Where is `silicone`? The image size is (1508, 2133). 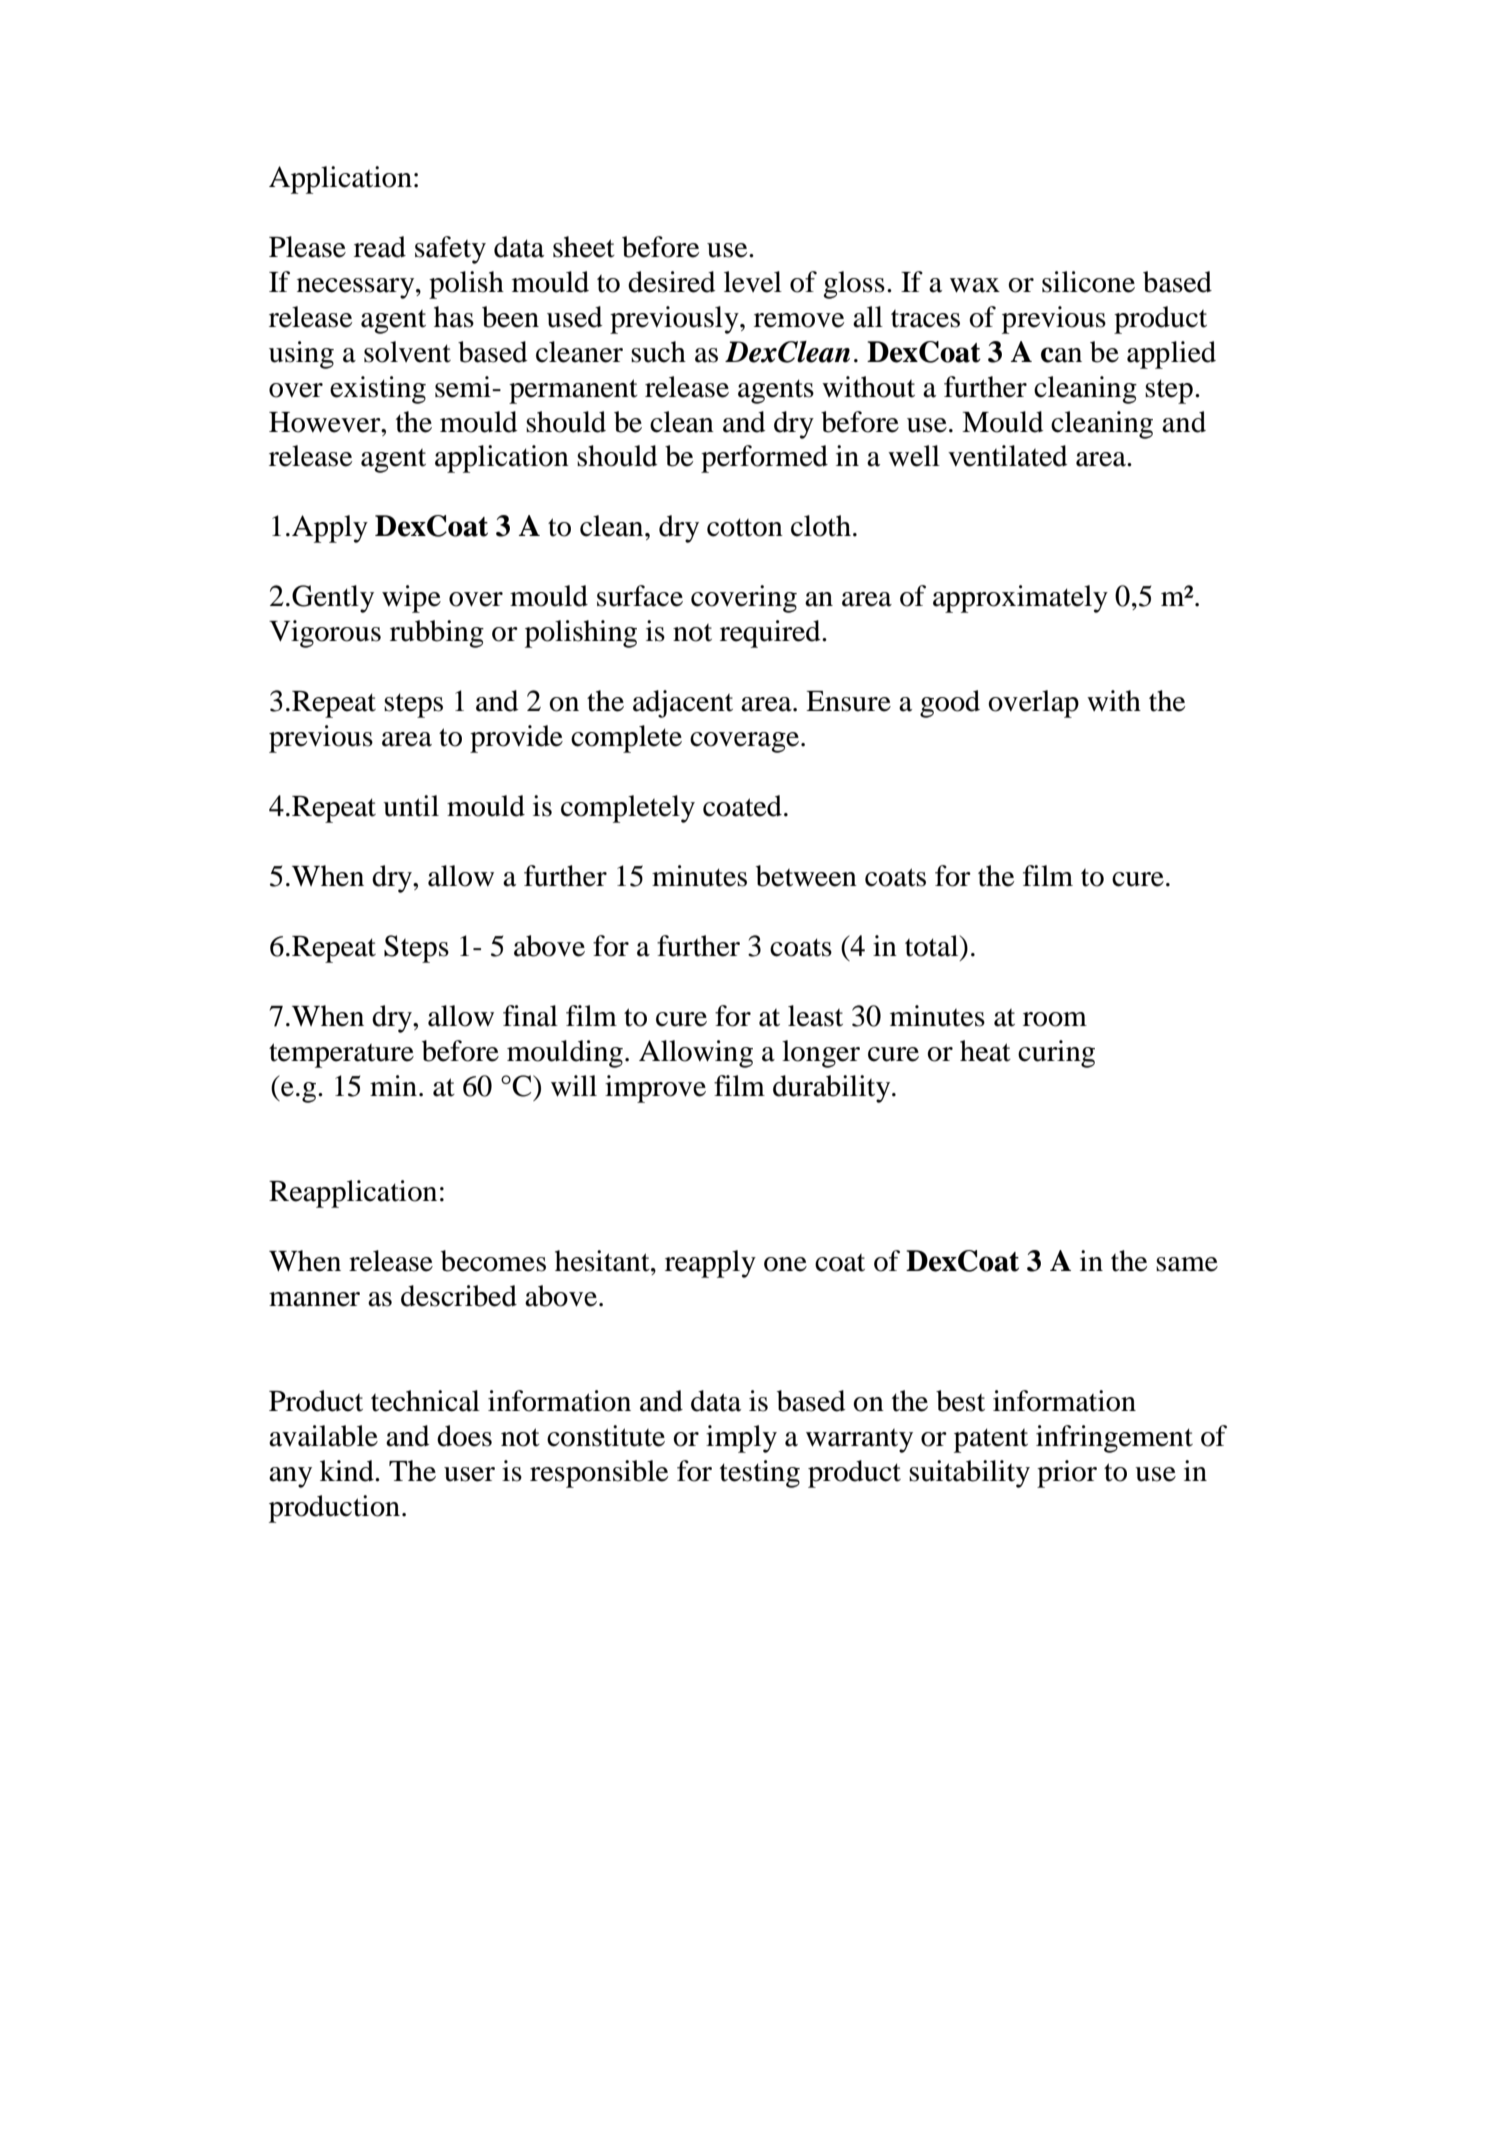 silicone is located at coordinates (1088, 282).
